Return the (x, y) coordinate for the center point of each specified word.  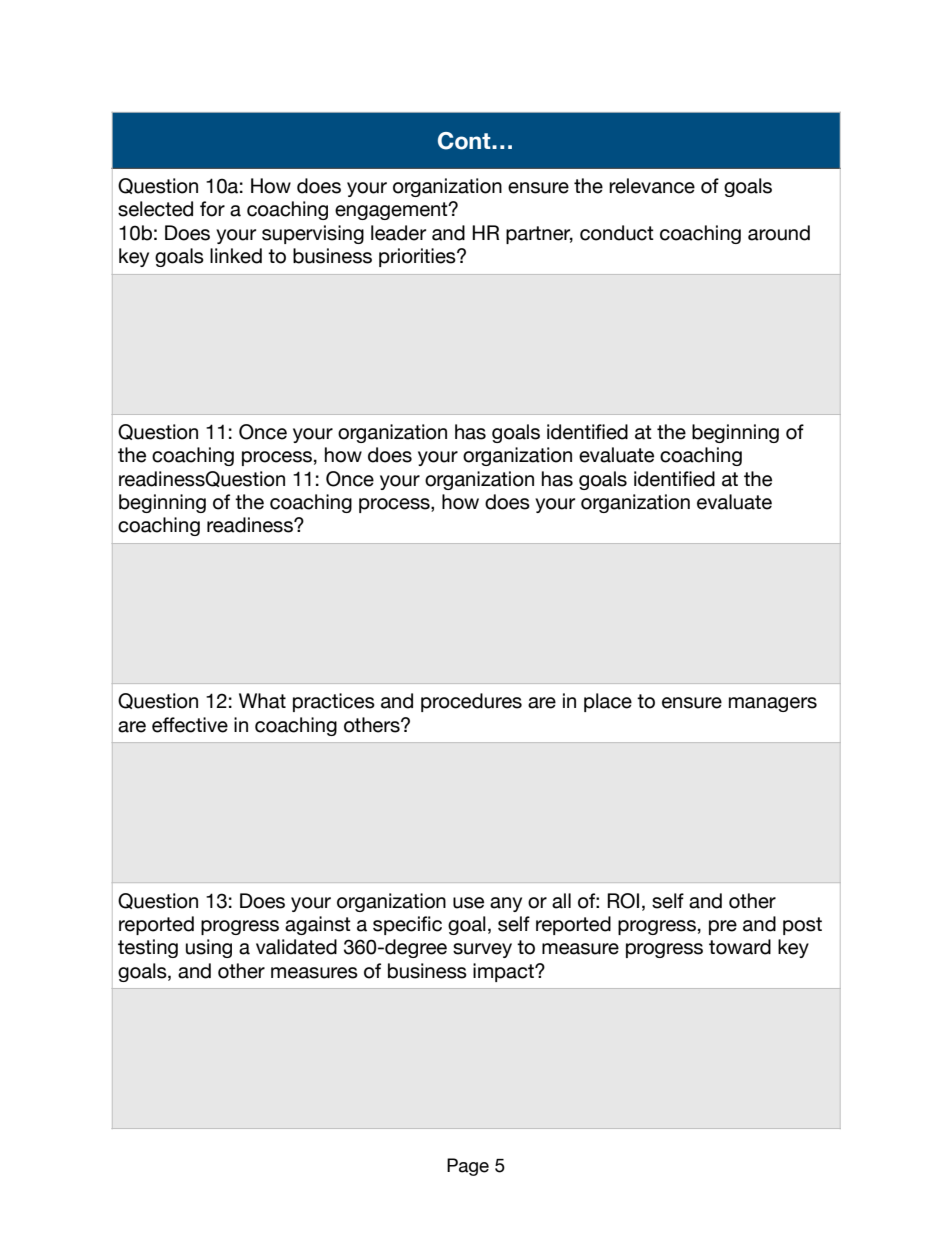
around (779, 233)
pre (723, 927)
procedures (471, 702)
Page (468, 1167)
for (212, 209)
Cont (465, 141)
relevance (652, 186)
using (209, 948)
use (468, 903)
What (262, 701)
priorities (418, 257)
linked (236, 256)
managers (773, 704)
